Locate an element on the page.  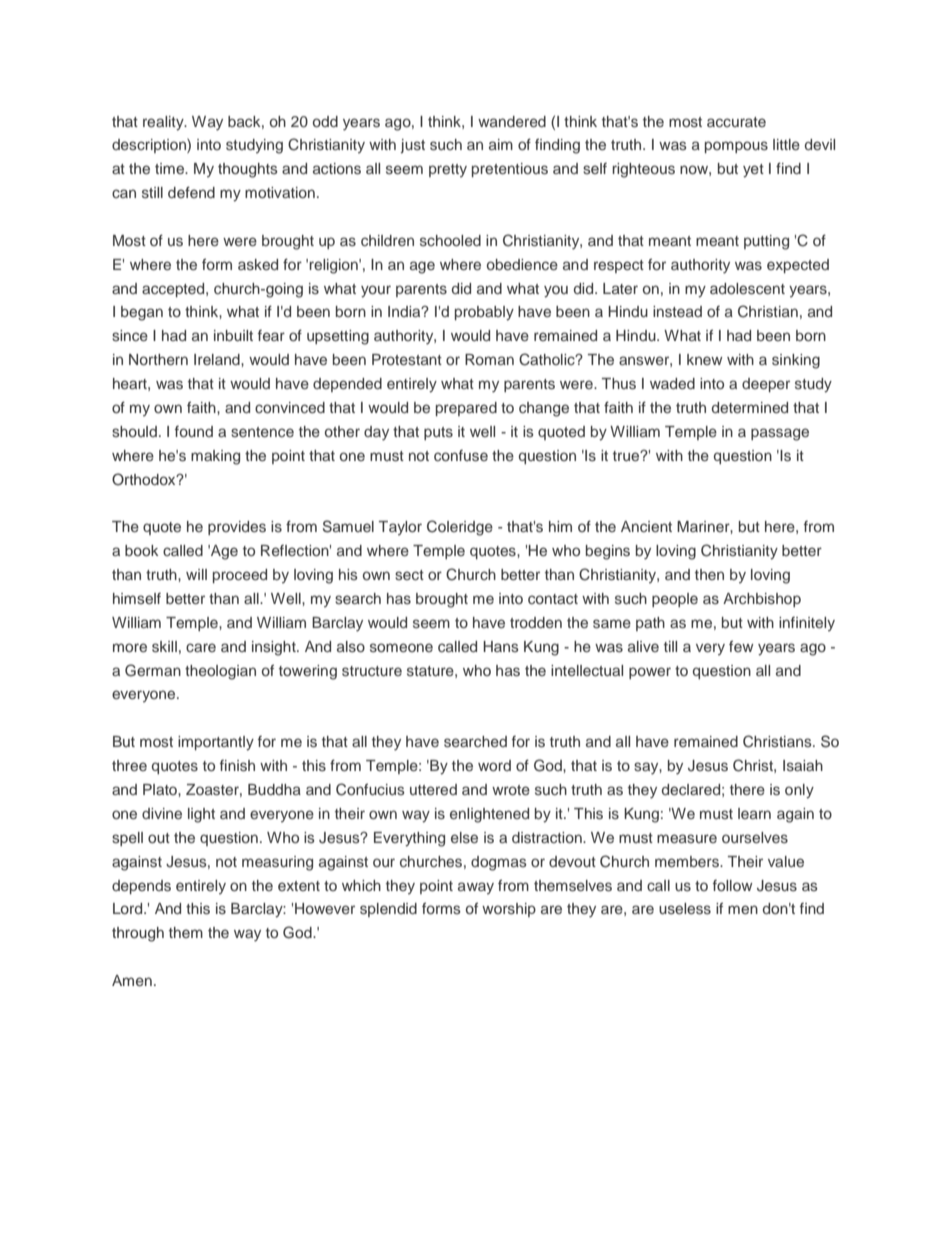
time is located at coordinates (170, 168).
